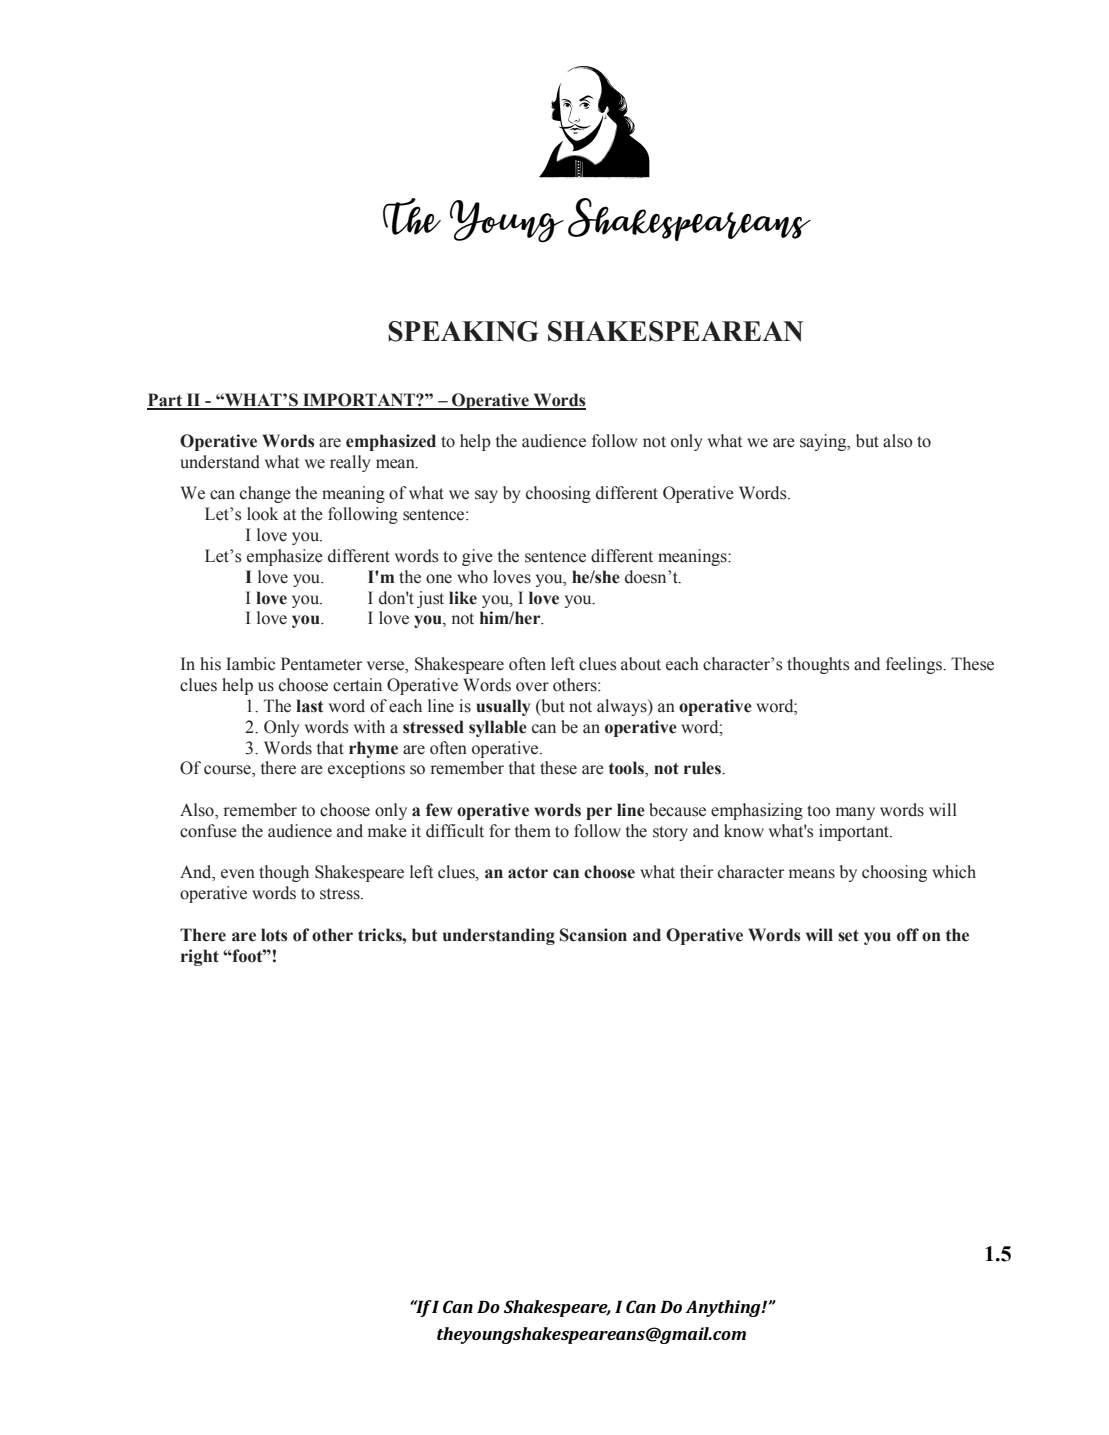 This page has width=1109, height=1435. What do you see at coordinates (855, 813) in the page?
I see `many` at bounding box center [855, 813].
